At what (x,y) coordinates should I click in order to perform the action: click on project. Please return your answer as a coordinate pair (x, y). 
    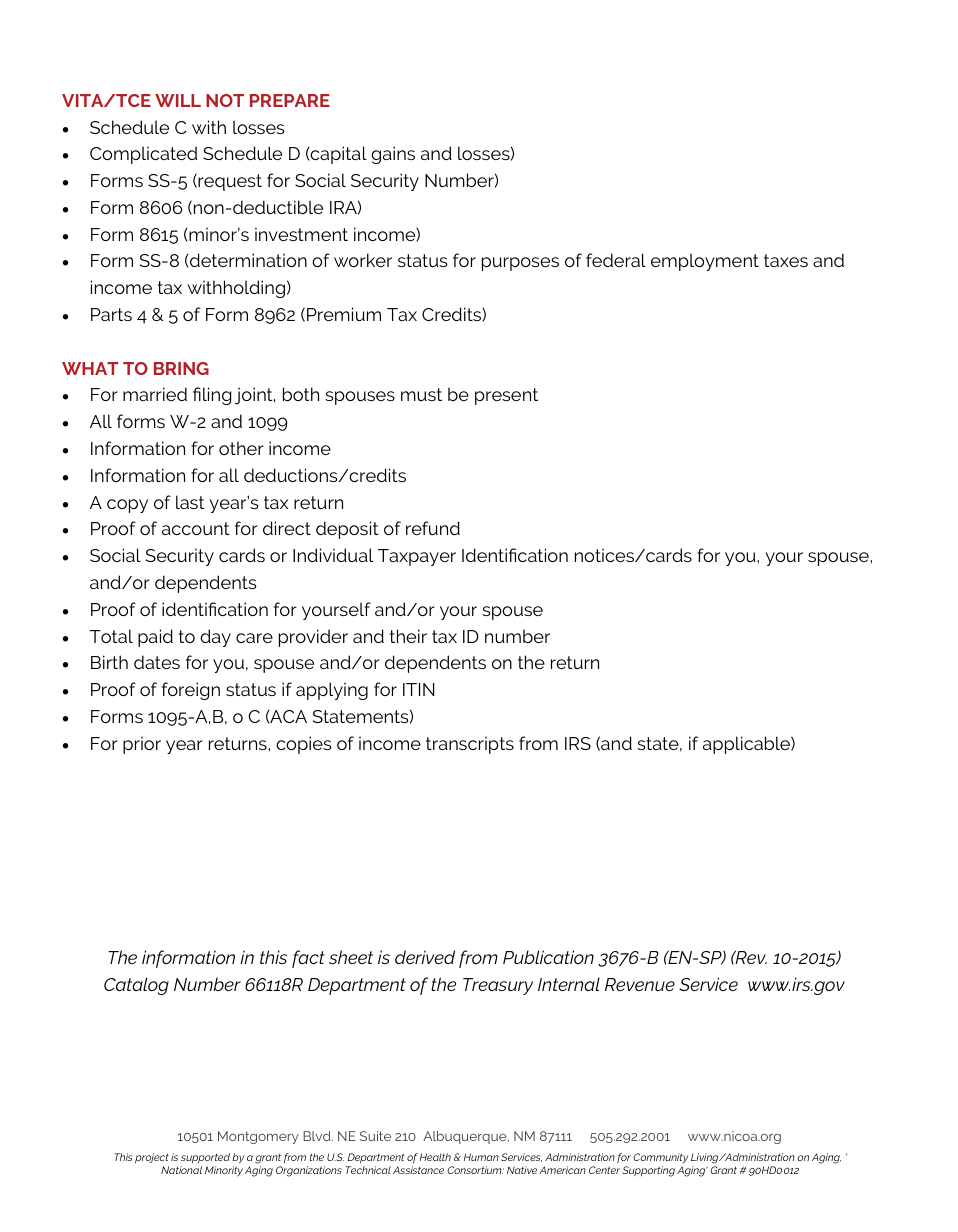
    Looking at the image, I should click on (152, 1158).
